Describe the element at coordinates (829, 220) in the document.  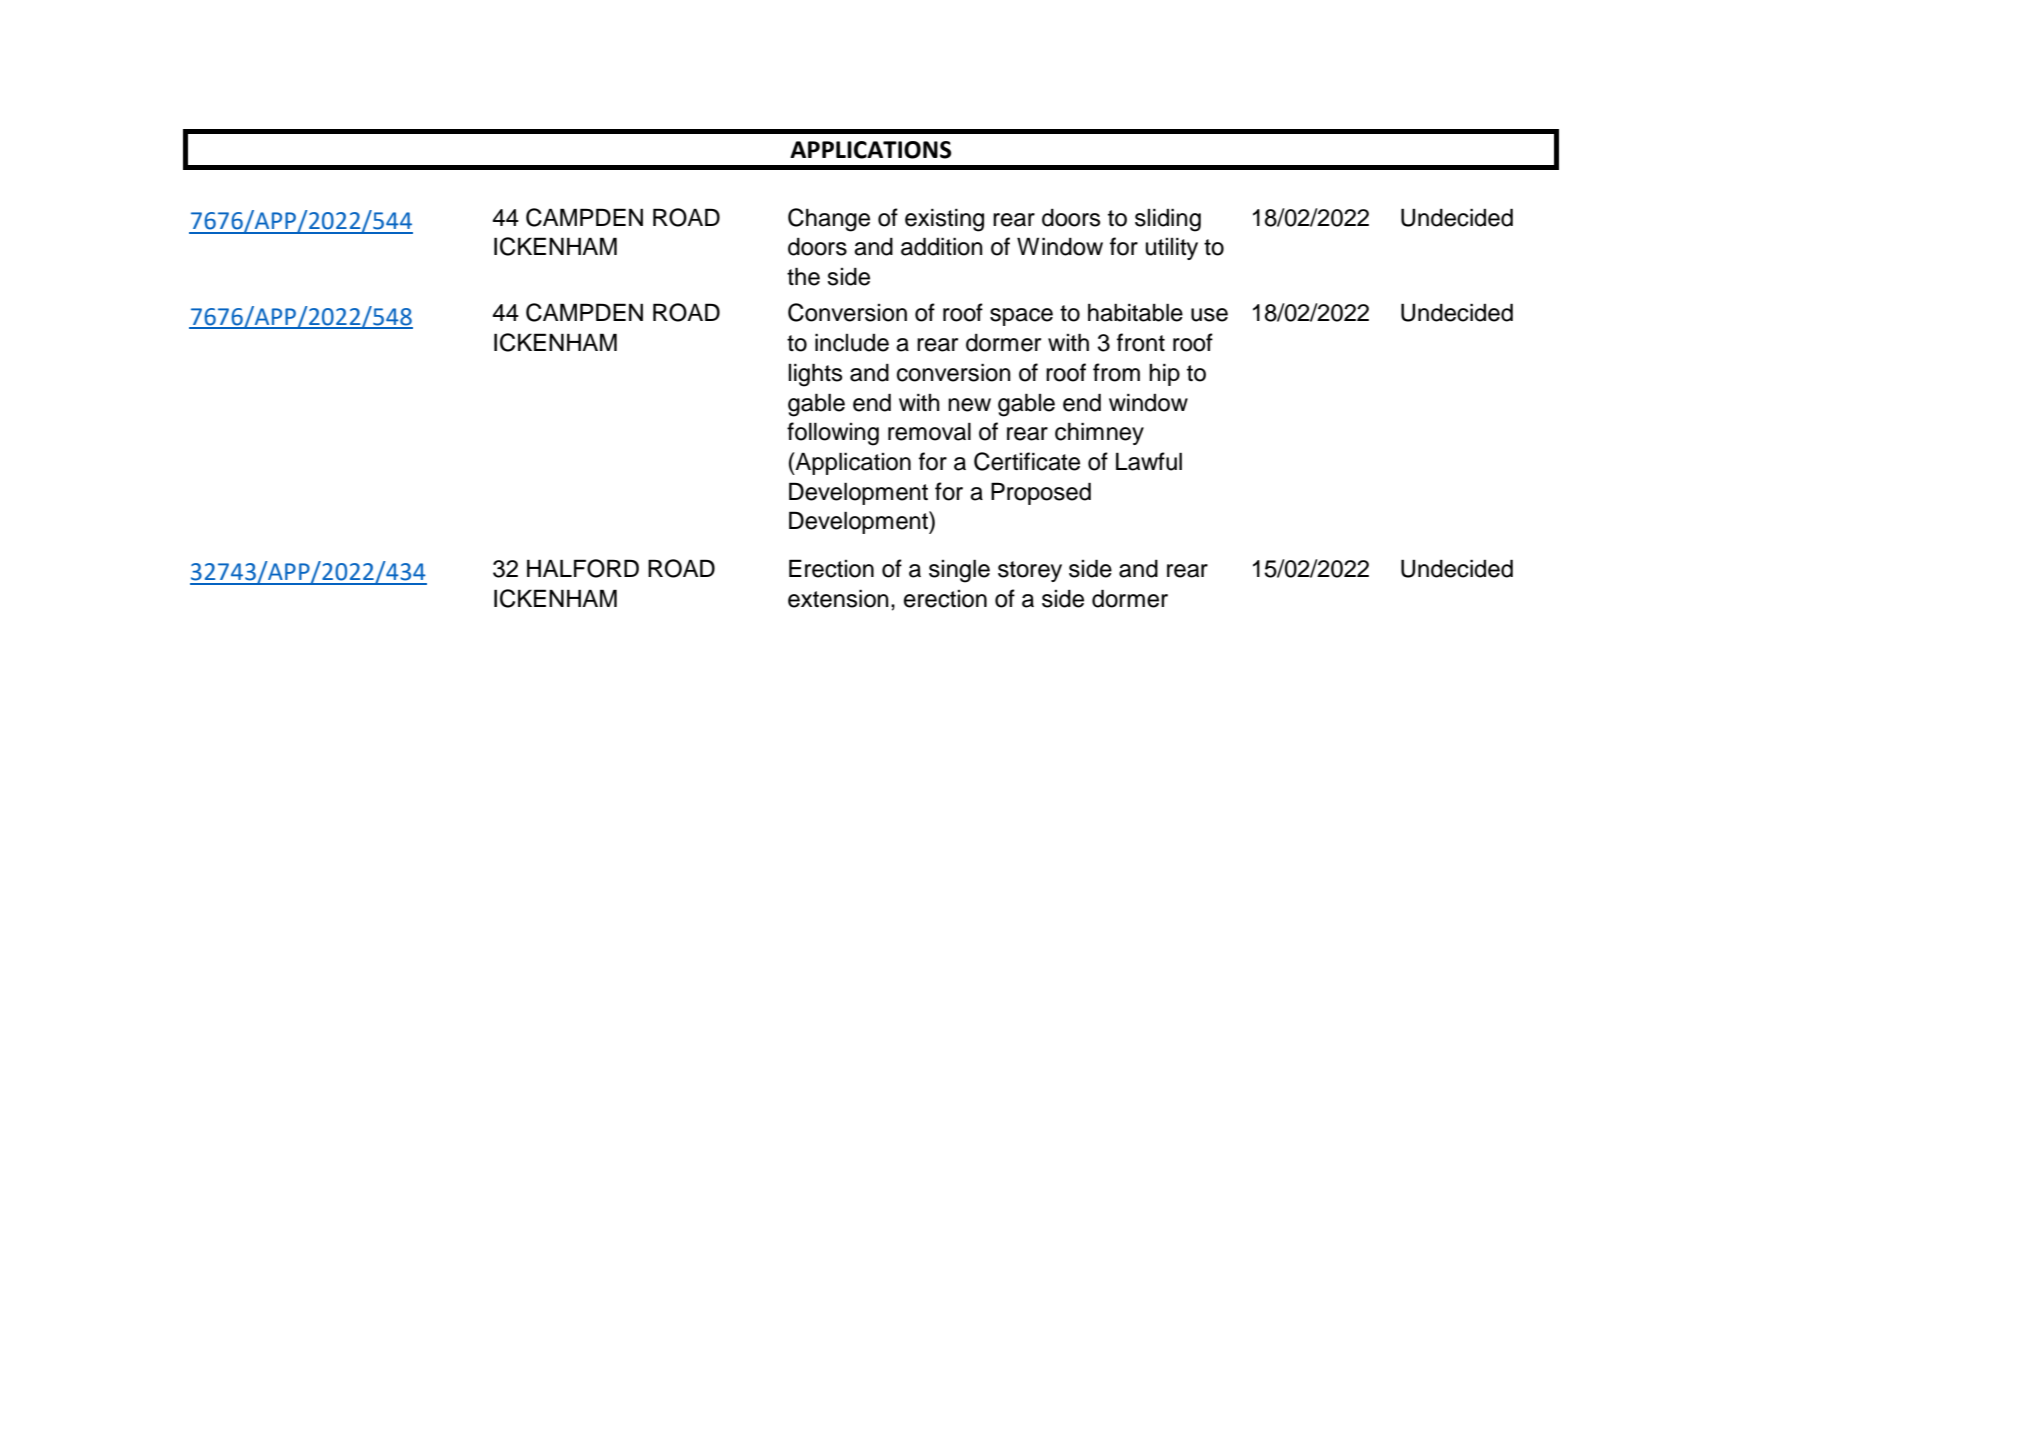
I see `Change` at that location.
